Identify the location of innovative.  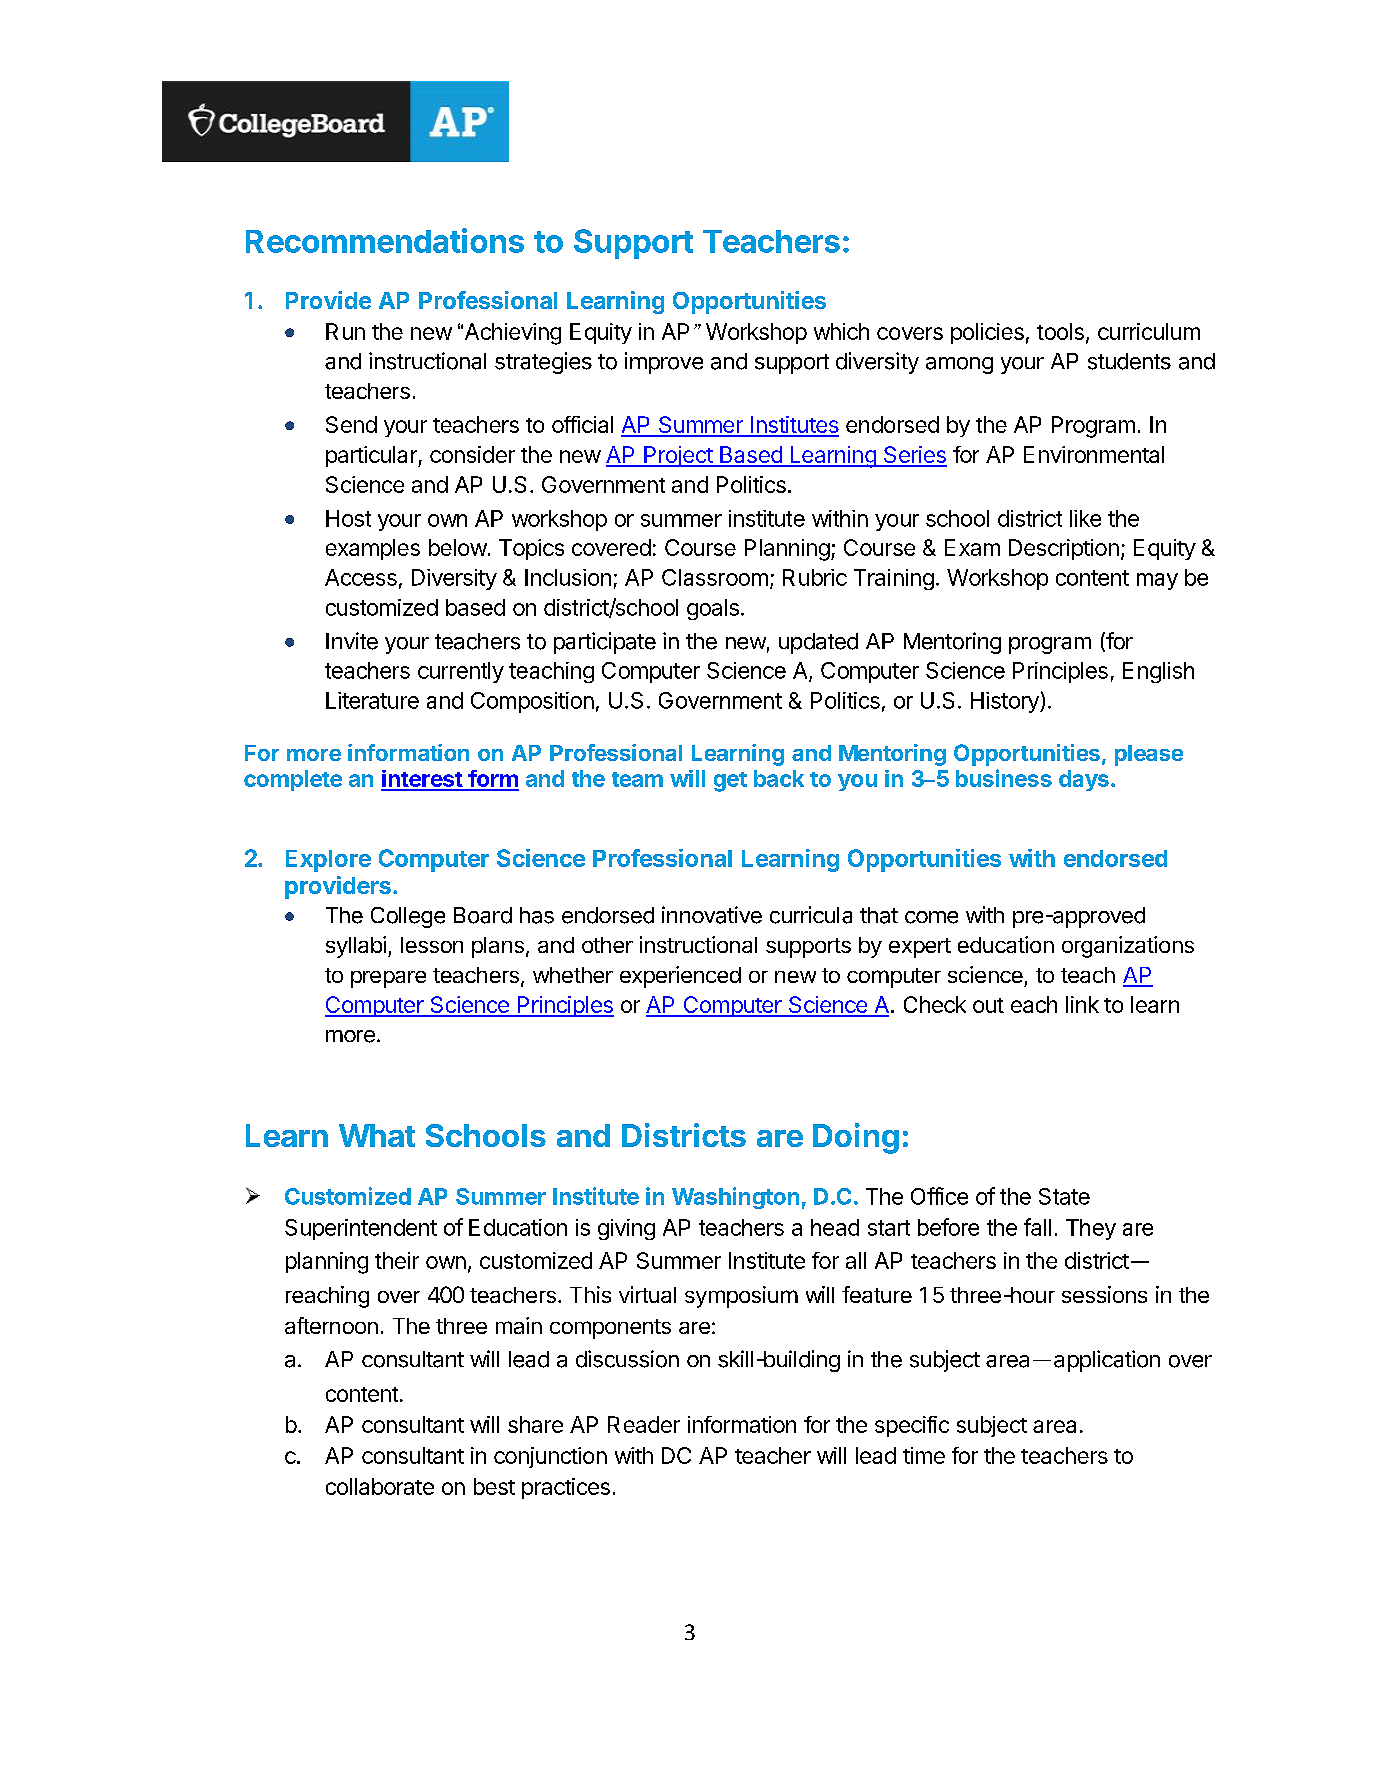
(712, 915).
